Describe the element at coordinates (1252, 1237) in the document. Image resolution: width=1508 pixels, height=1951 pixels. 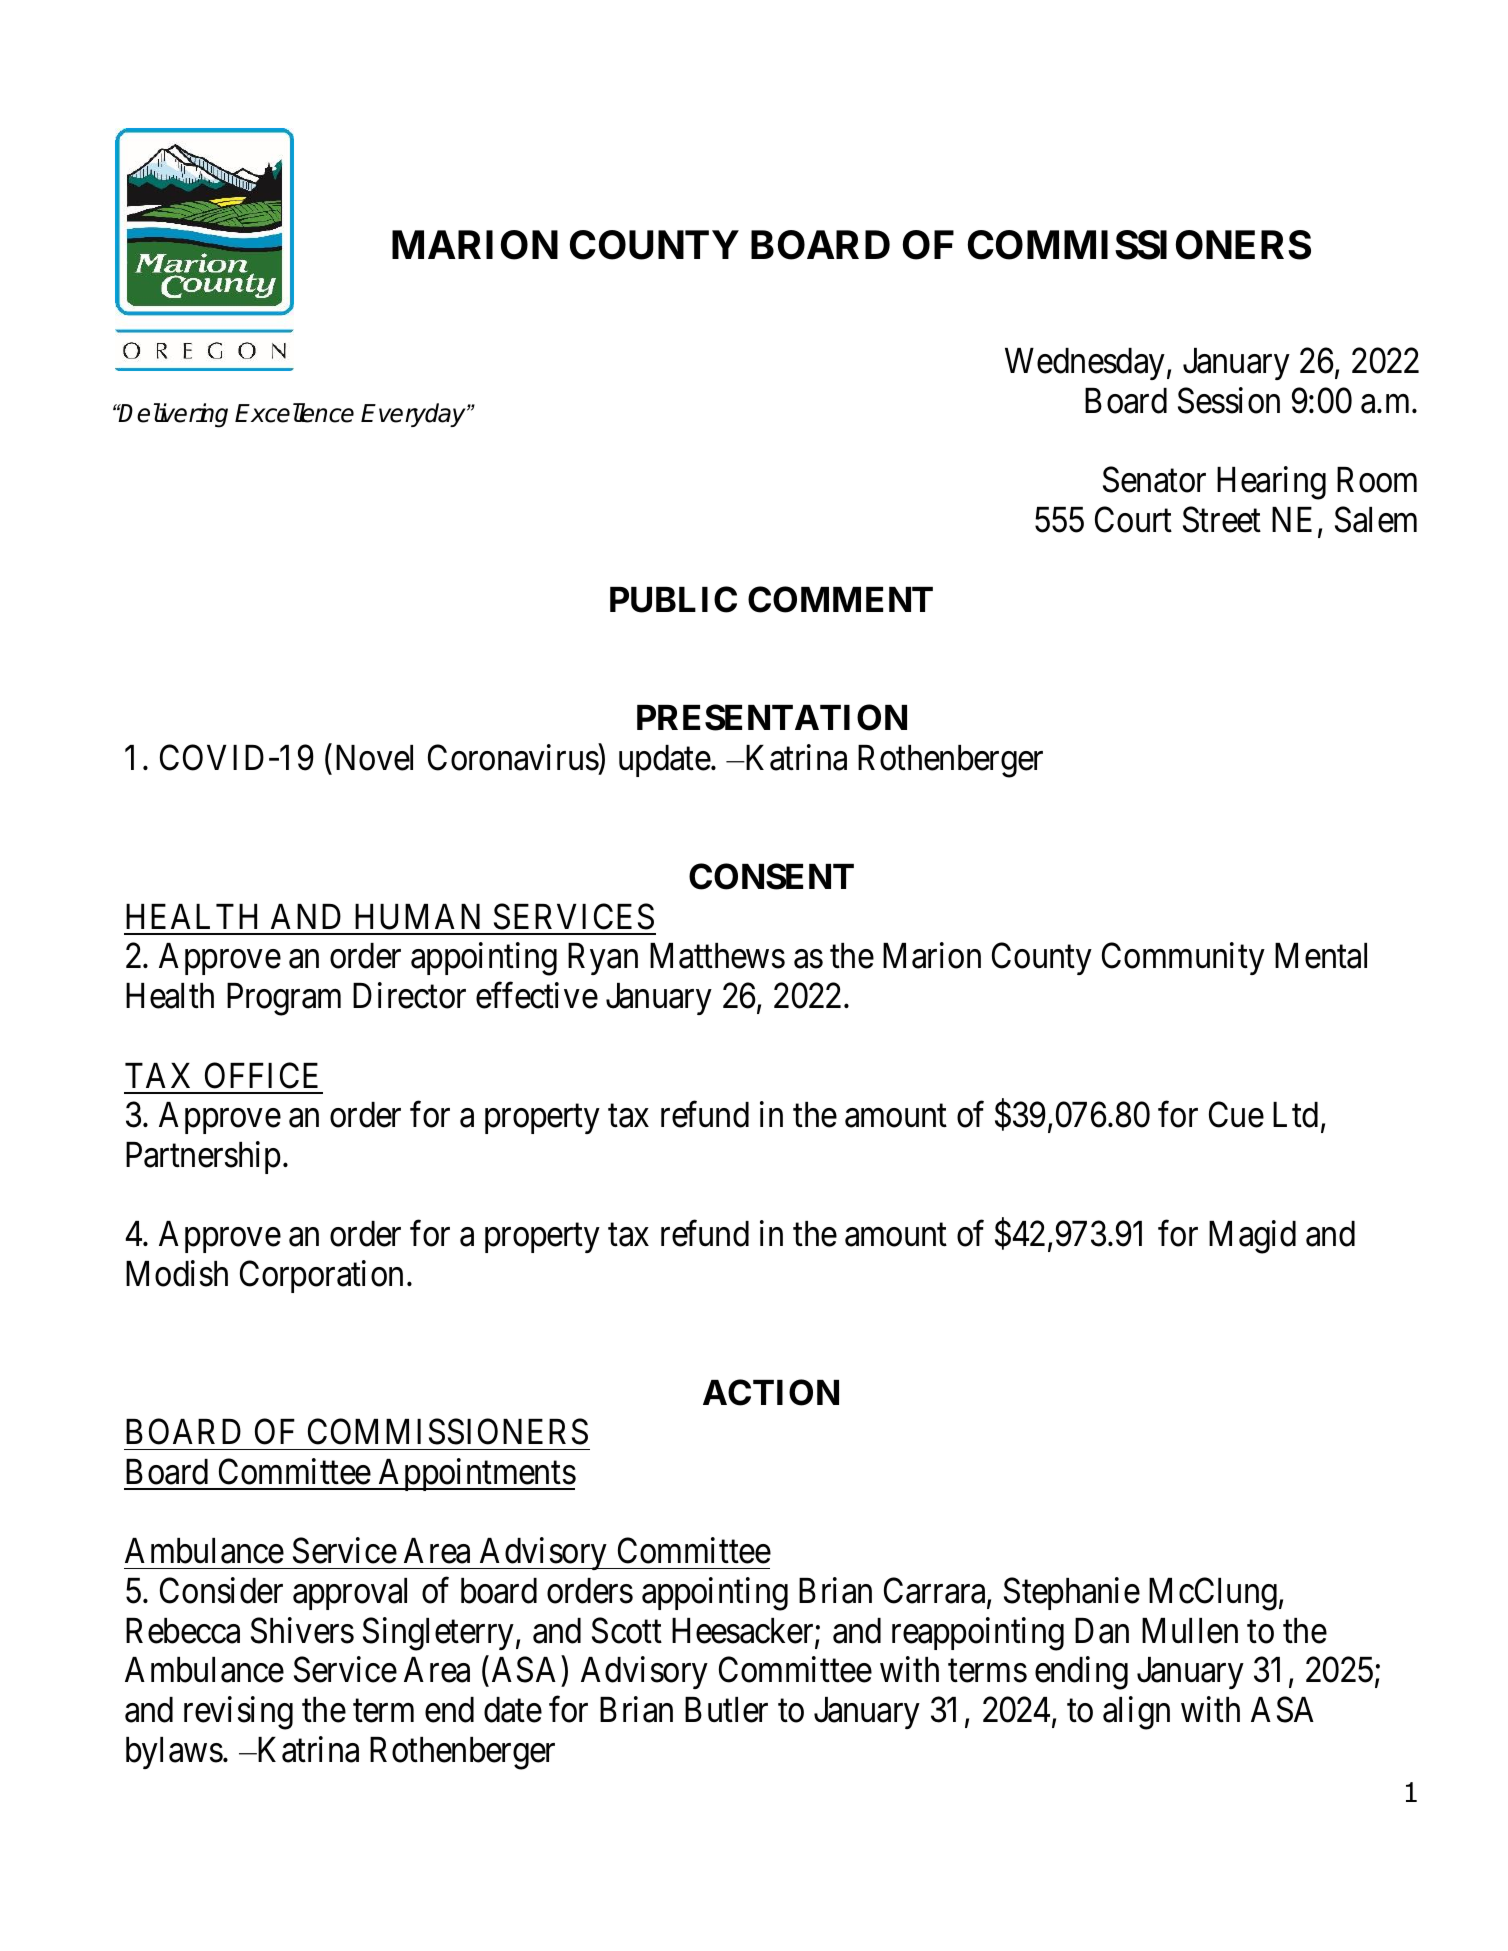
I see `Magid` at that location.
